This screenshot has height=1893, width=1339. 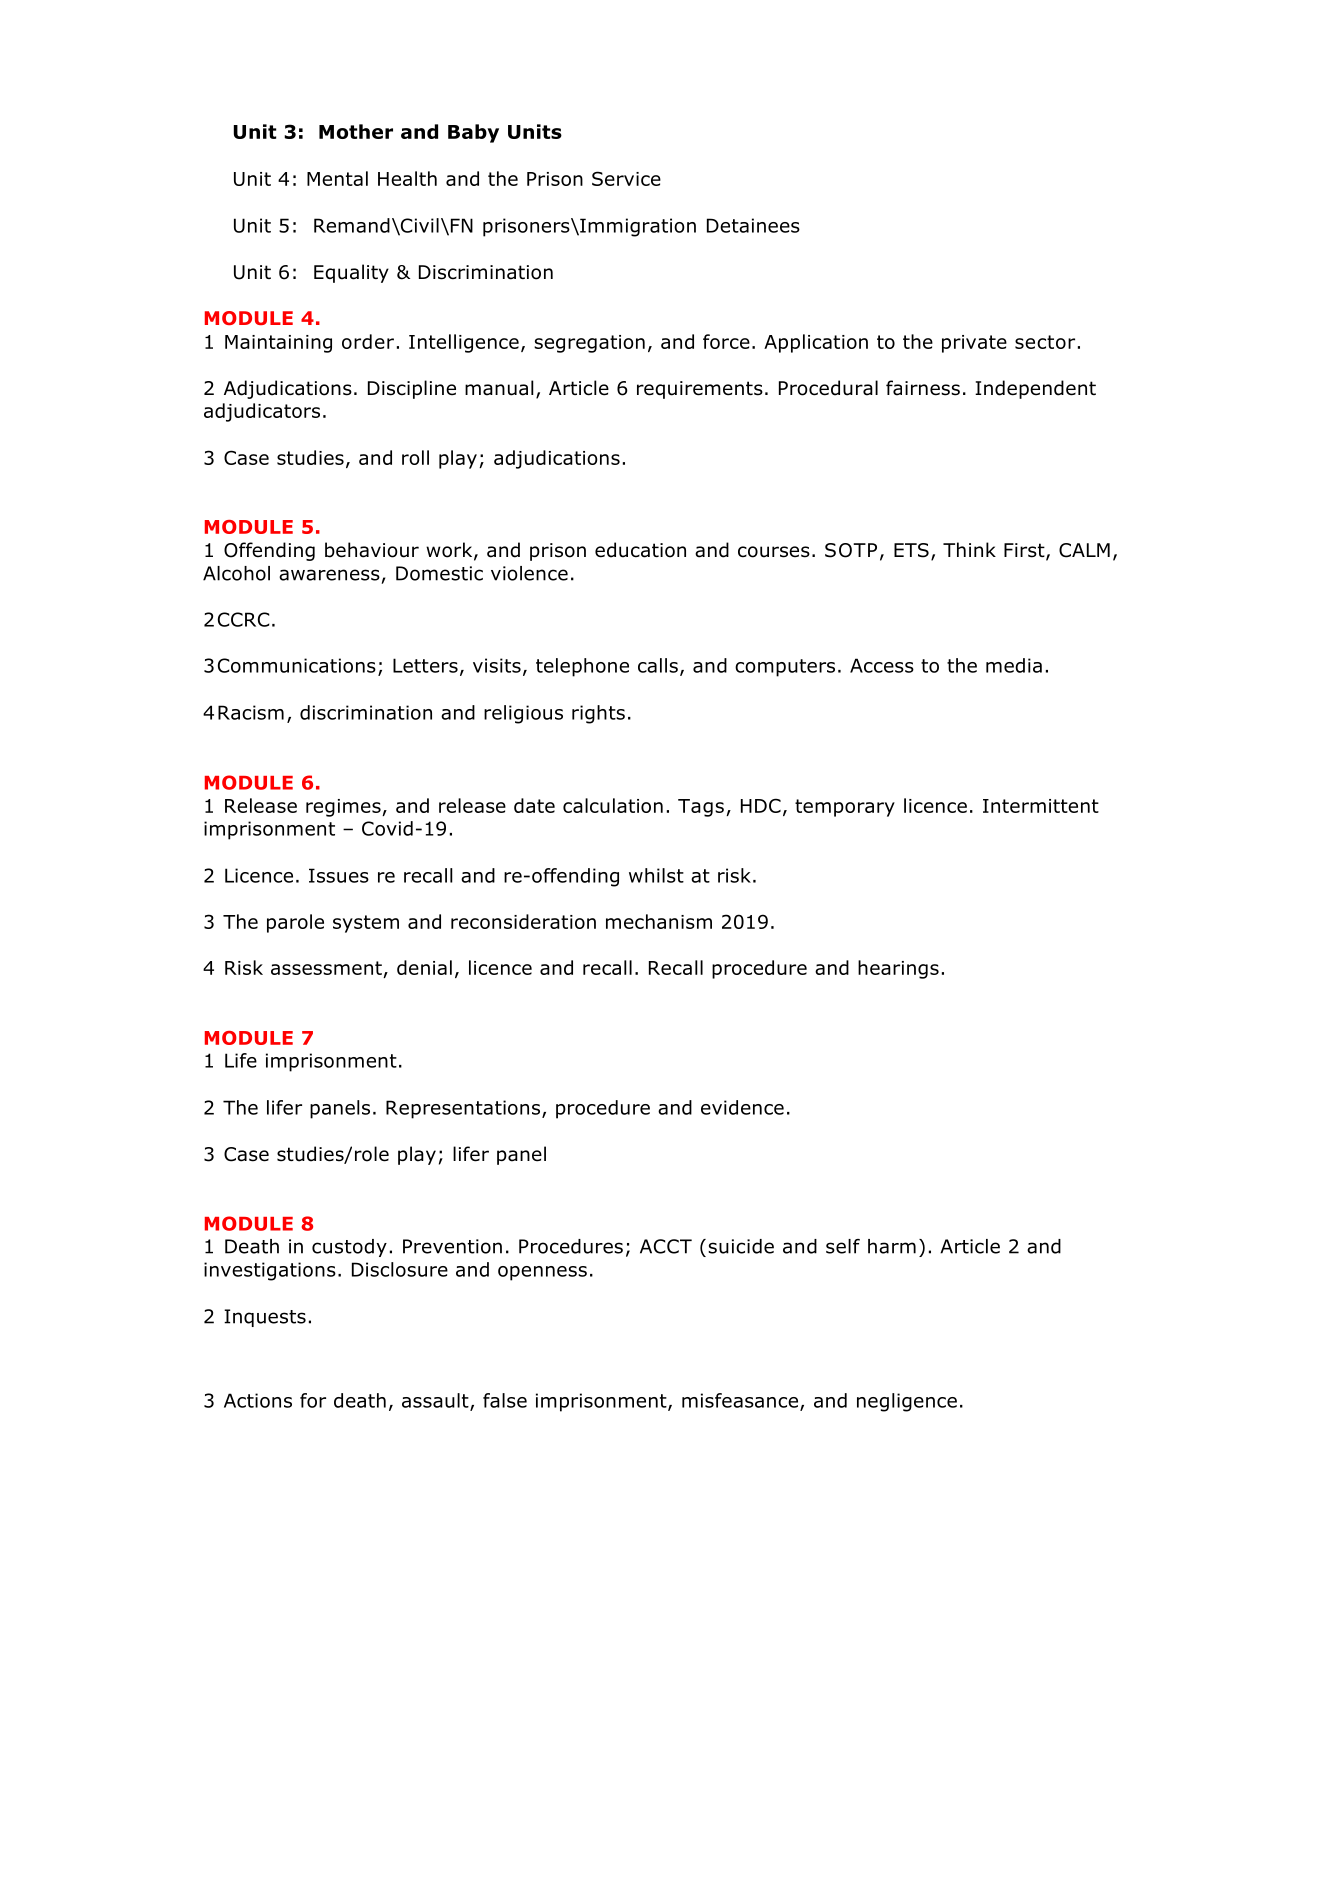 I want to click on Service, so click(x=626, y=178).
